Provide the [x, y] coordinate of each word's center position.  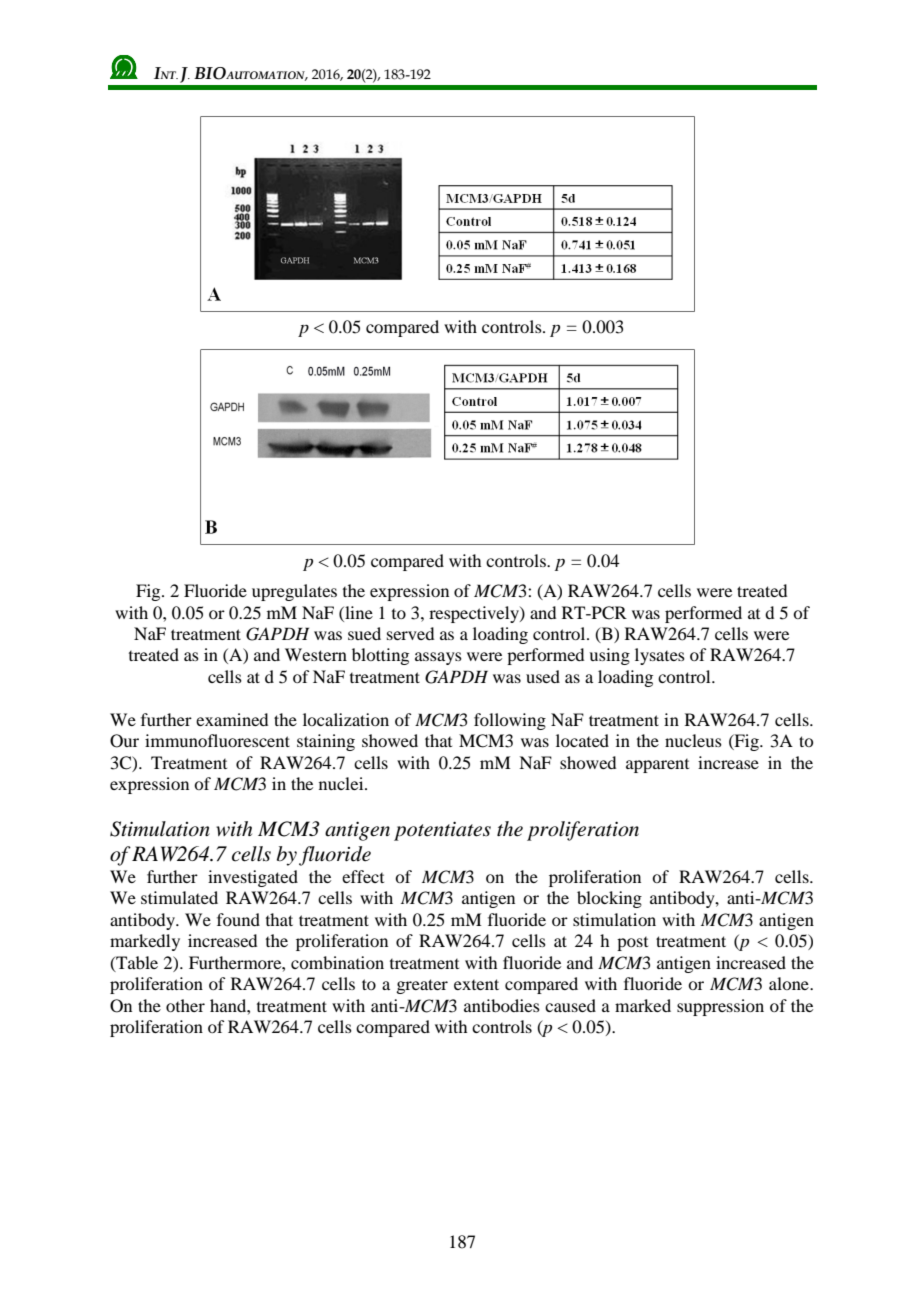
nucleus [693, 740]
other [185, 1005]
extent [476, 984]
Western [316, 654]
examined [232, 719]
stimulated [179, 897]
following [510, 721]
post [632, 944]
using [609, 656]
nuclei [342, 783]
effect [363, 876]
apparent [657, 766]
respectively [475, 614]
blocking [609, 899]
